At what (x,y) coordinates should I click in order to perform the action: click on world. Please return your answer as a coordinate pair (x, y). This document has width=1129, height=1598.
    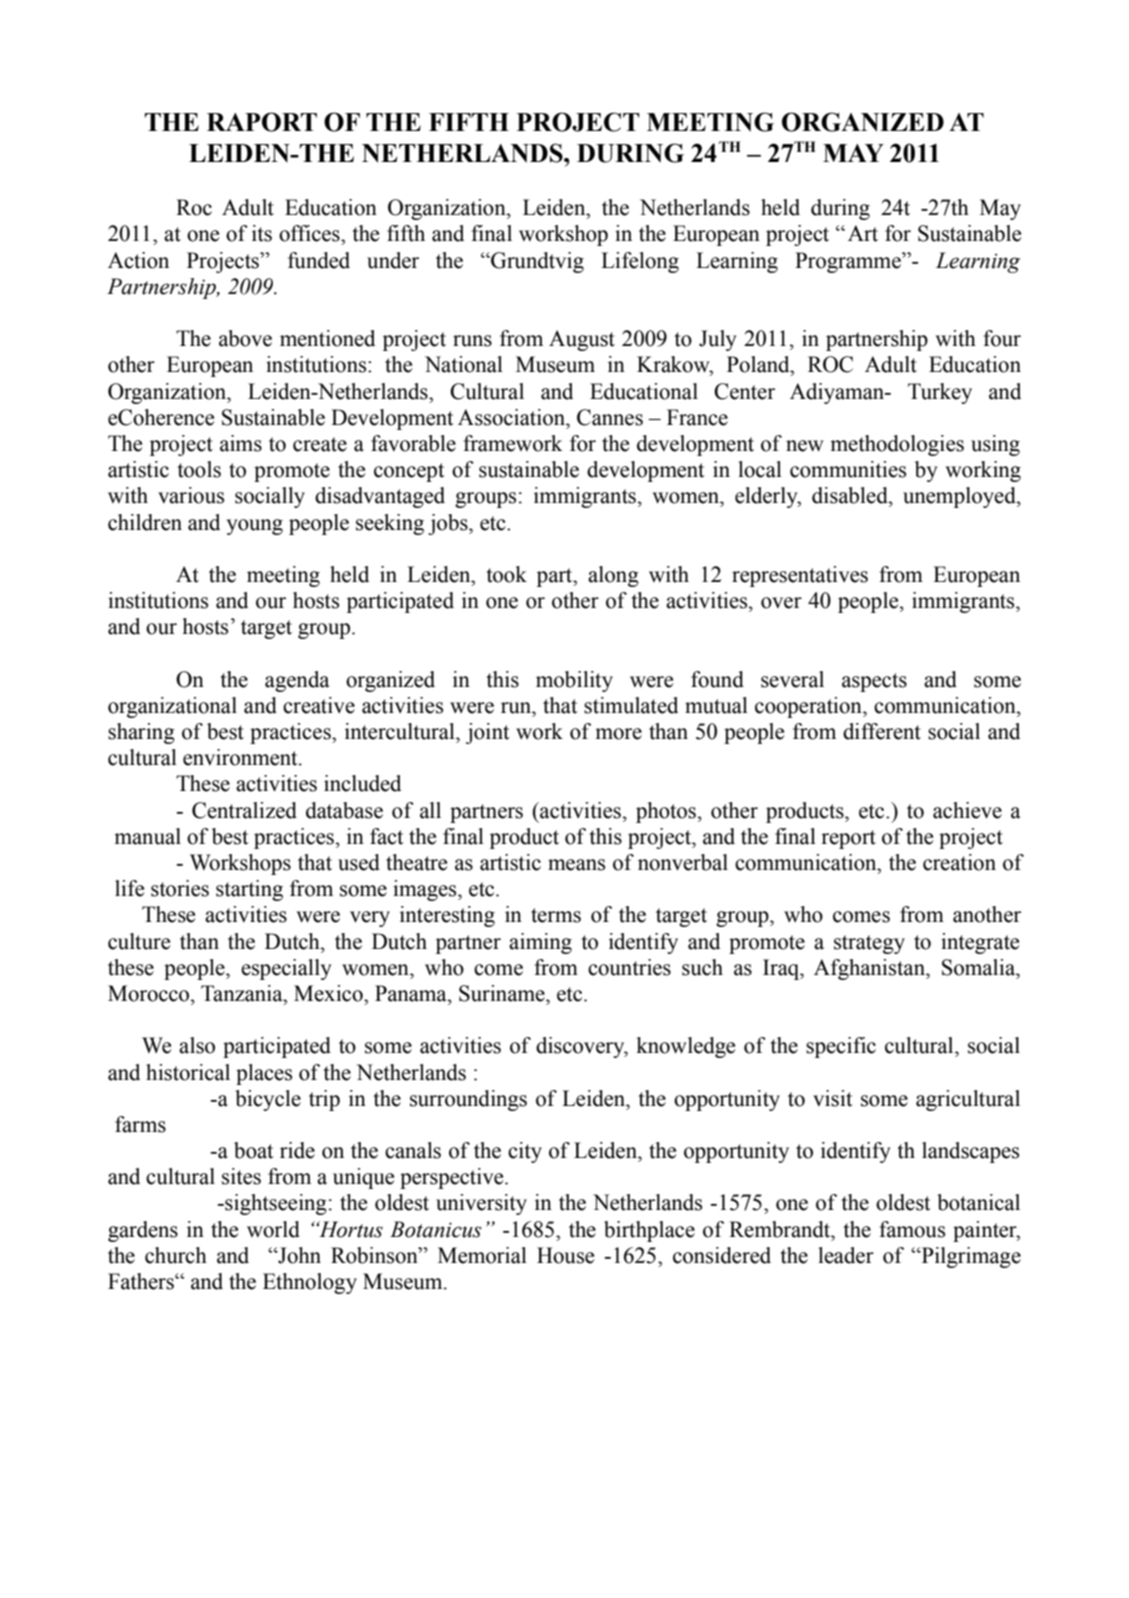
    Looking at the image, I should click on (273, 1229).
